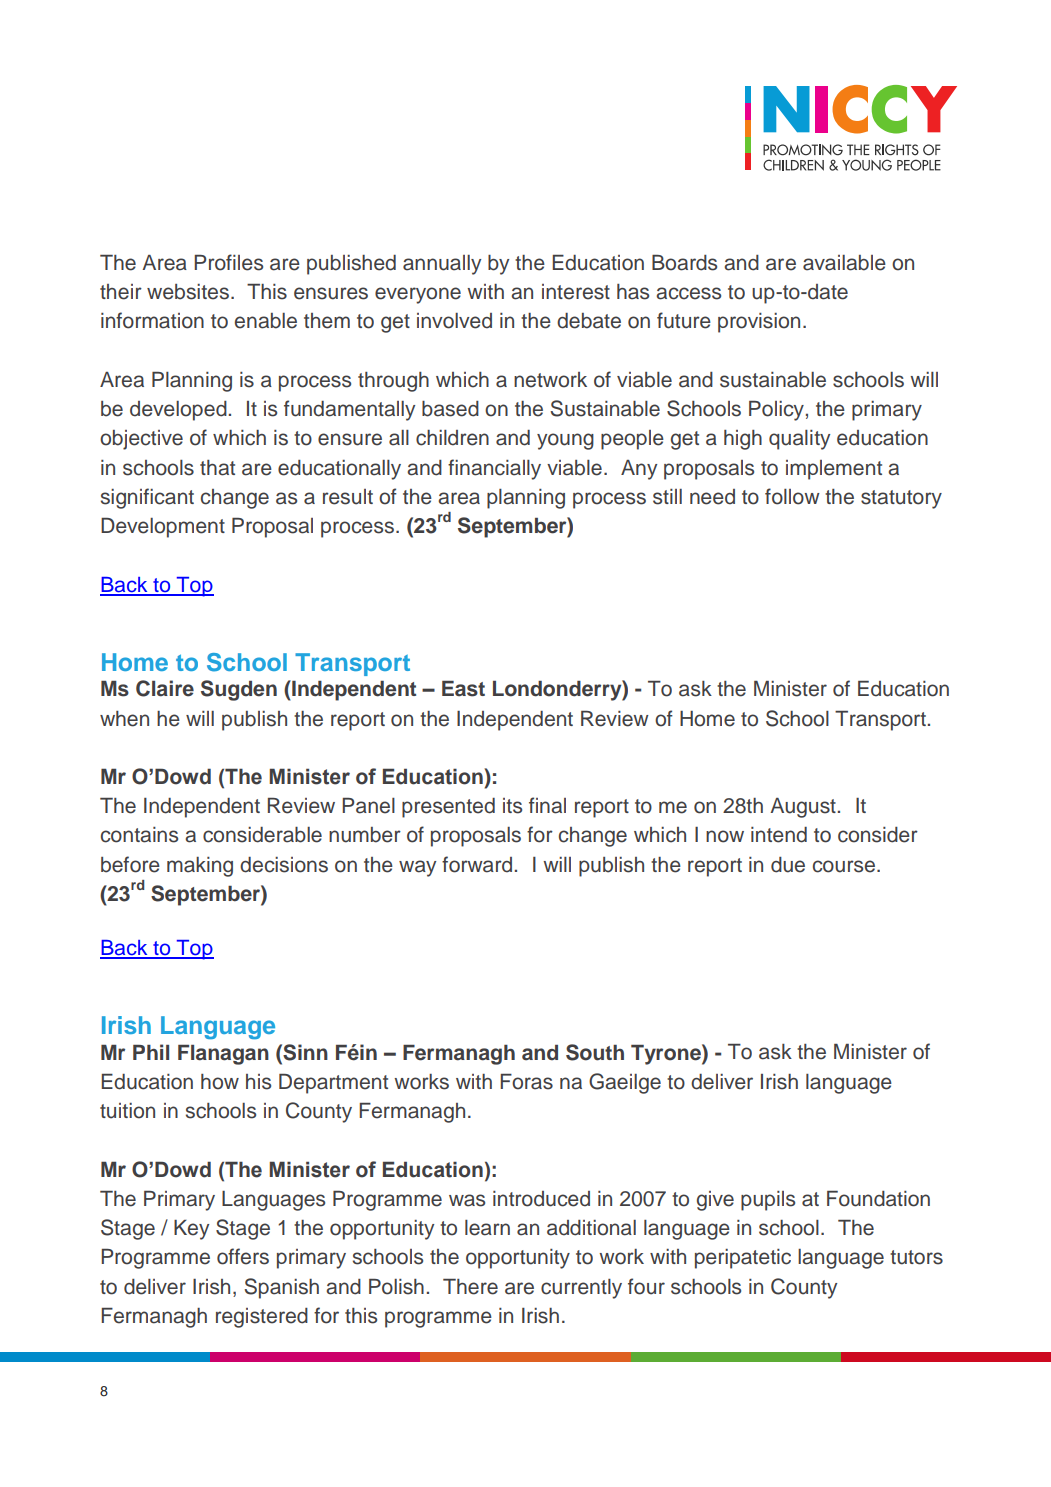  What do you see at coordinates (512, 806) in the screenshot?
I see `its` at bounding box center [512, 806].
